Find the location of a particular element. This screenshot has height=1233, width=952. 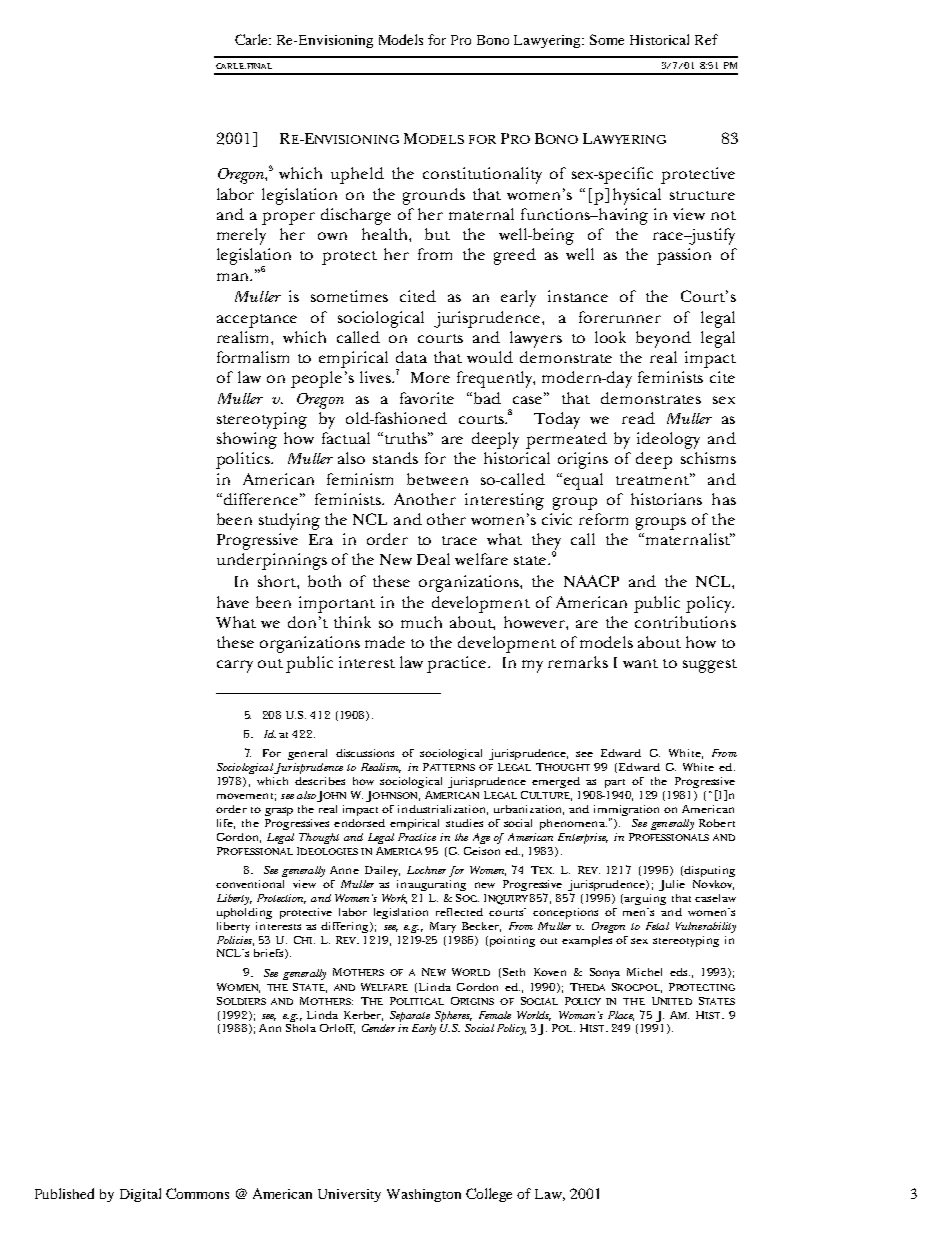

merely is located at coordinates (241, 236).
